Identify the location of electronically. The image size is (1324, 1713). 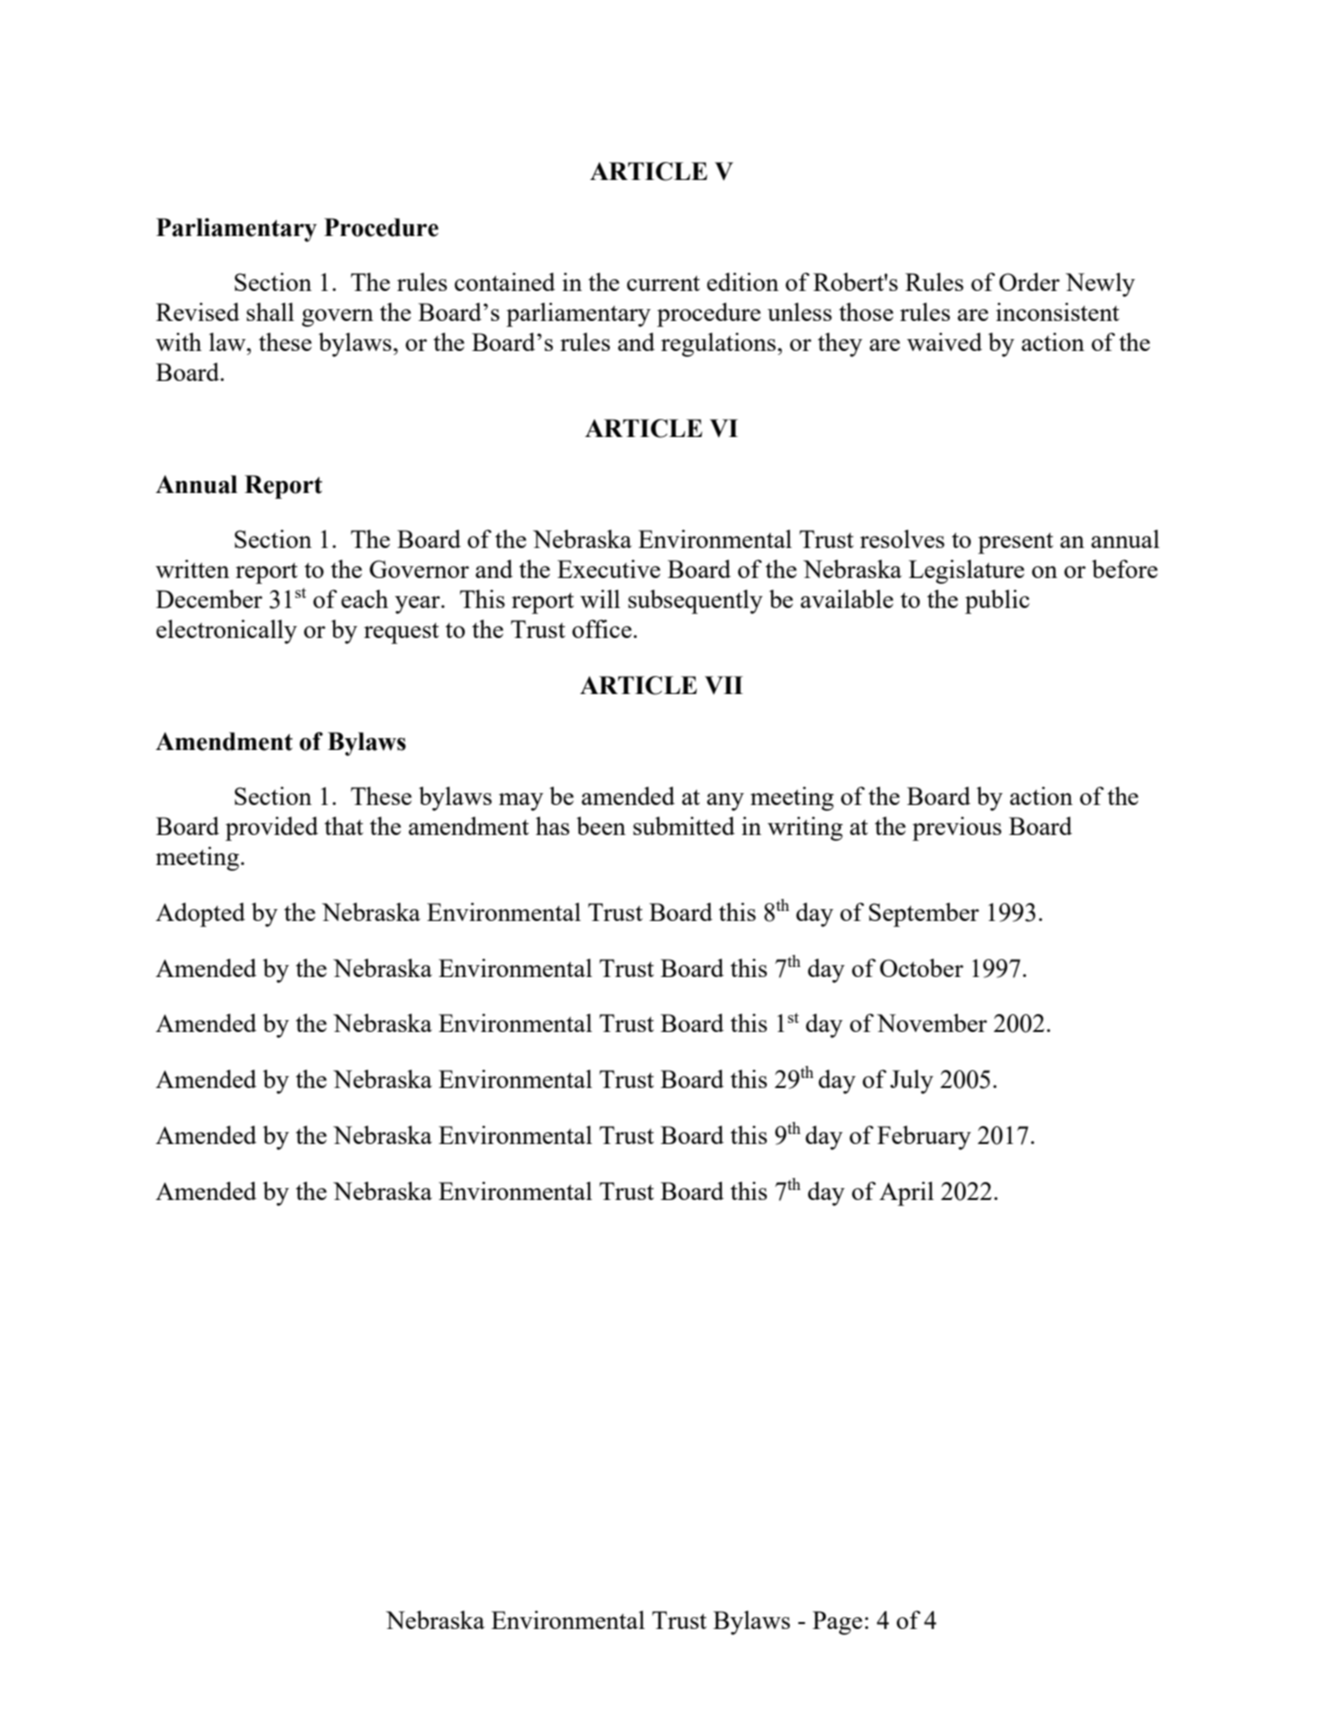
(226, 632).
